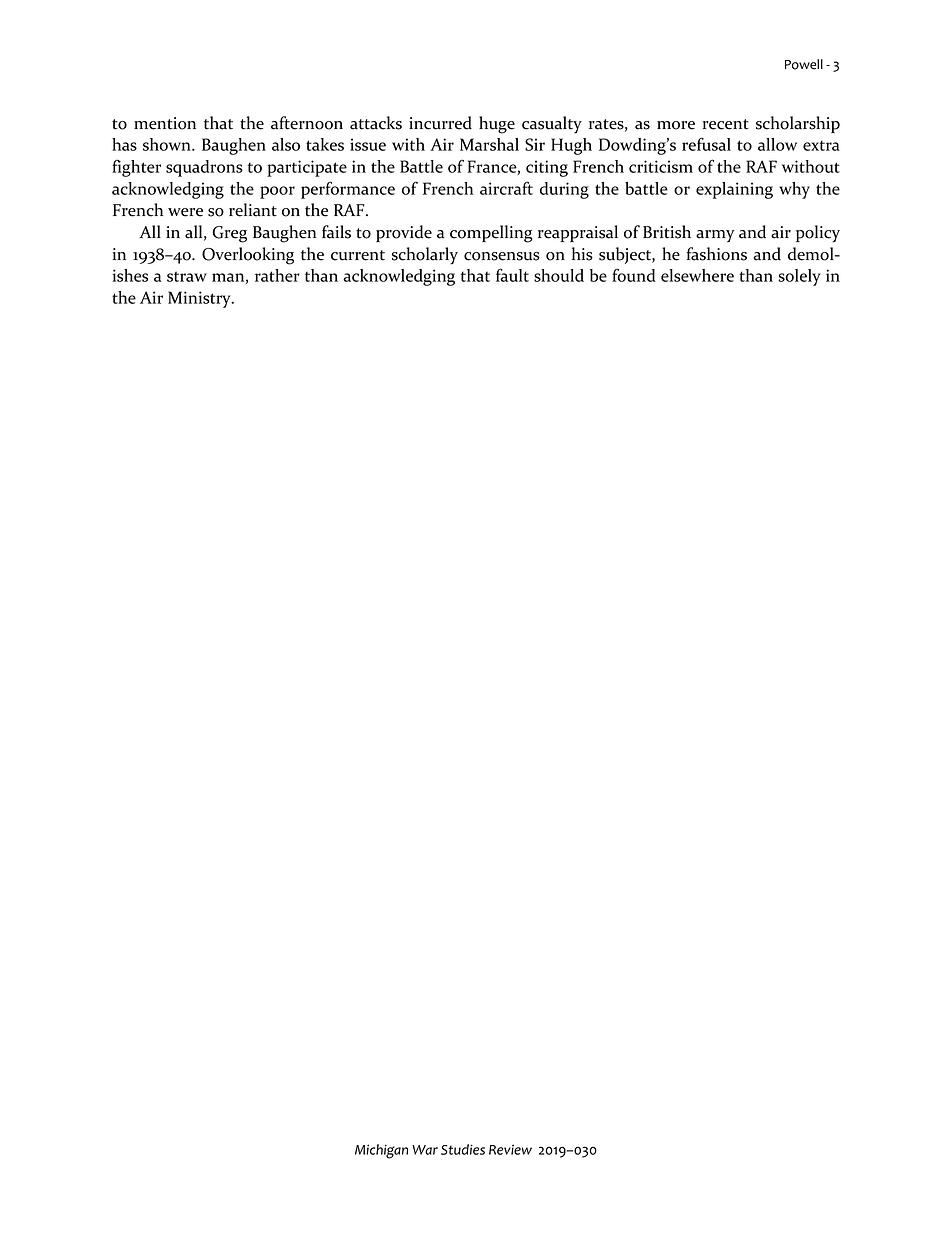  What do you see at coordinates (726, 124) in the page?
I see `recent` at bounding box center [726, 124].
